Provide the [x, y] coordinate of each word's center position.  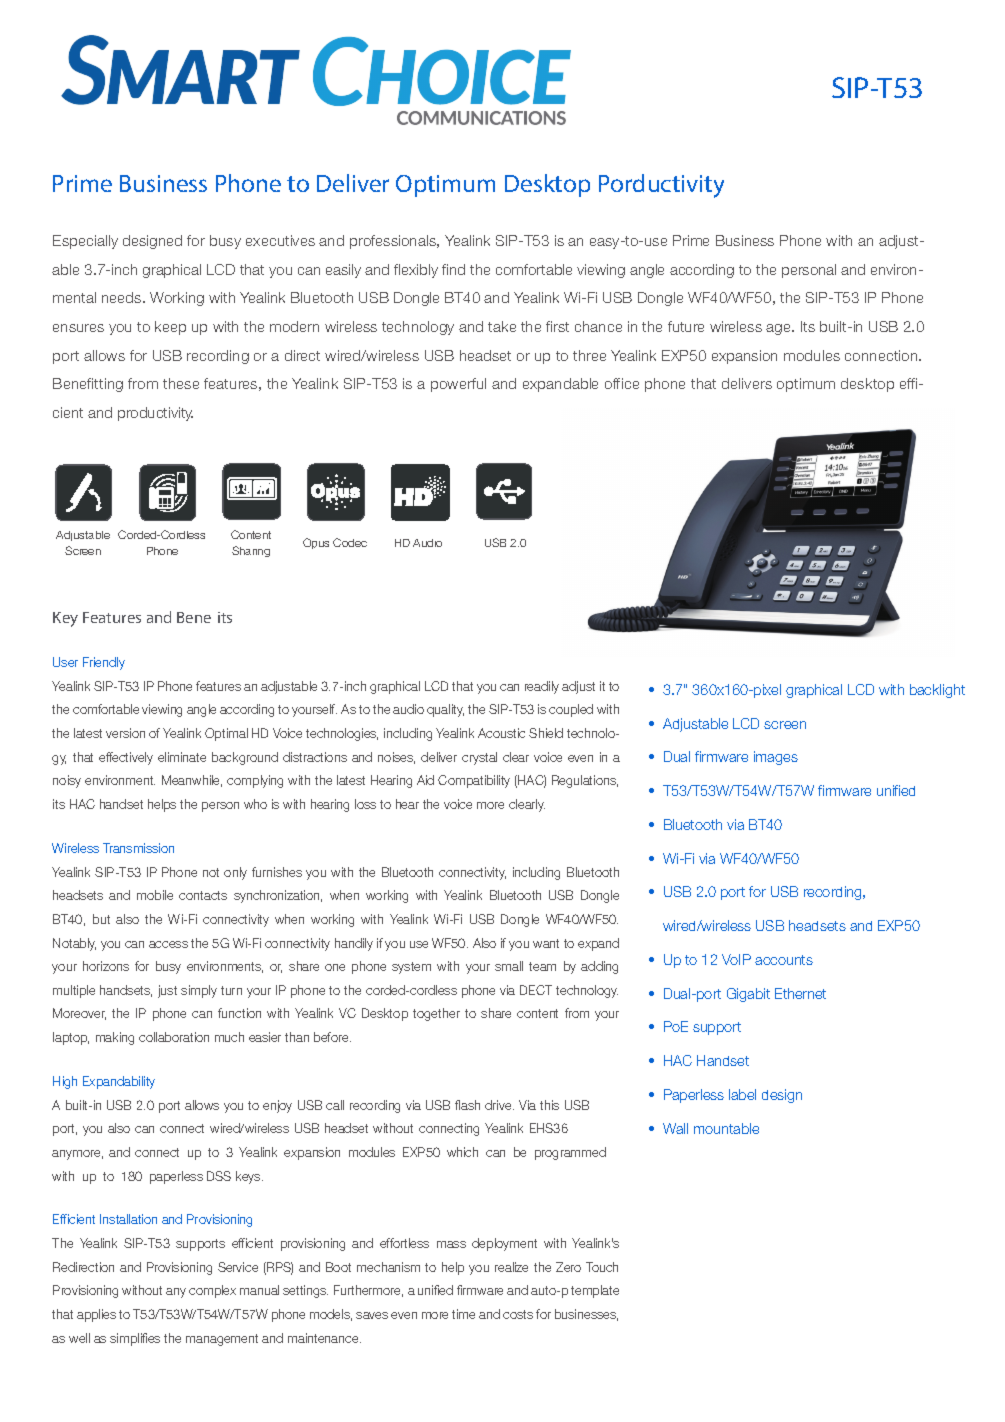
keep [170, 328]
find [453, 269]
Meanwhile [192, 781]
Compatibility [474, 781]
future [686, 326]
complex [212, 1291]
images [776, 758]
